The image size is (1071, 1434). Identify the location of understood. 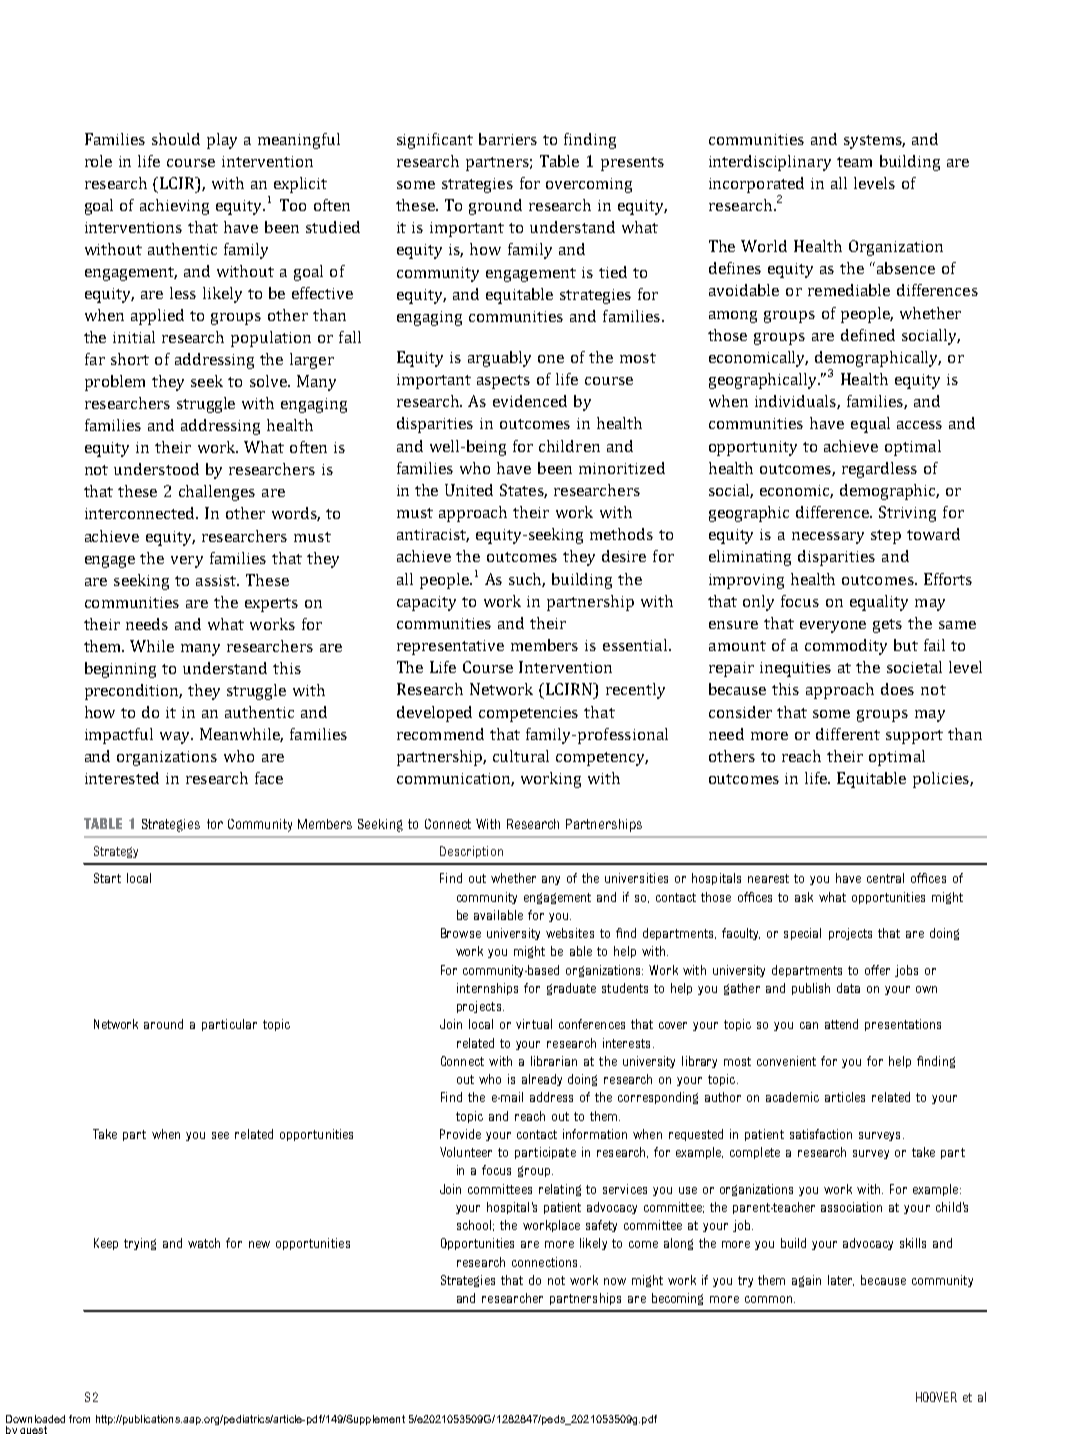
(156, 469).
